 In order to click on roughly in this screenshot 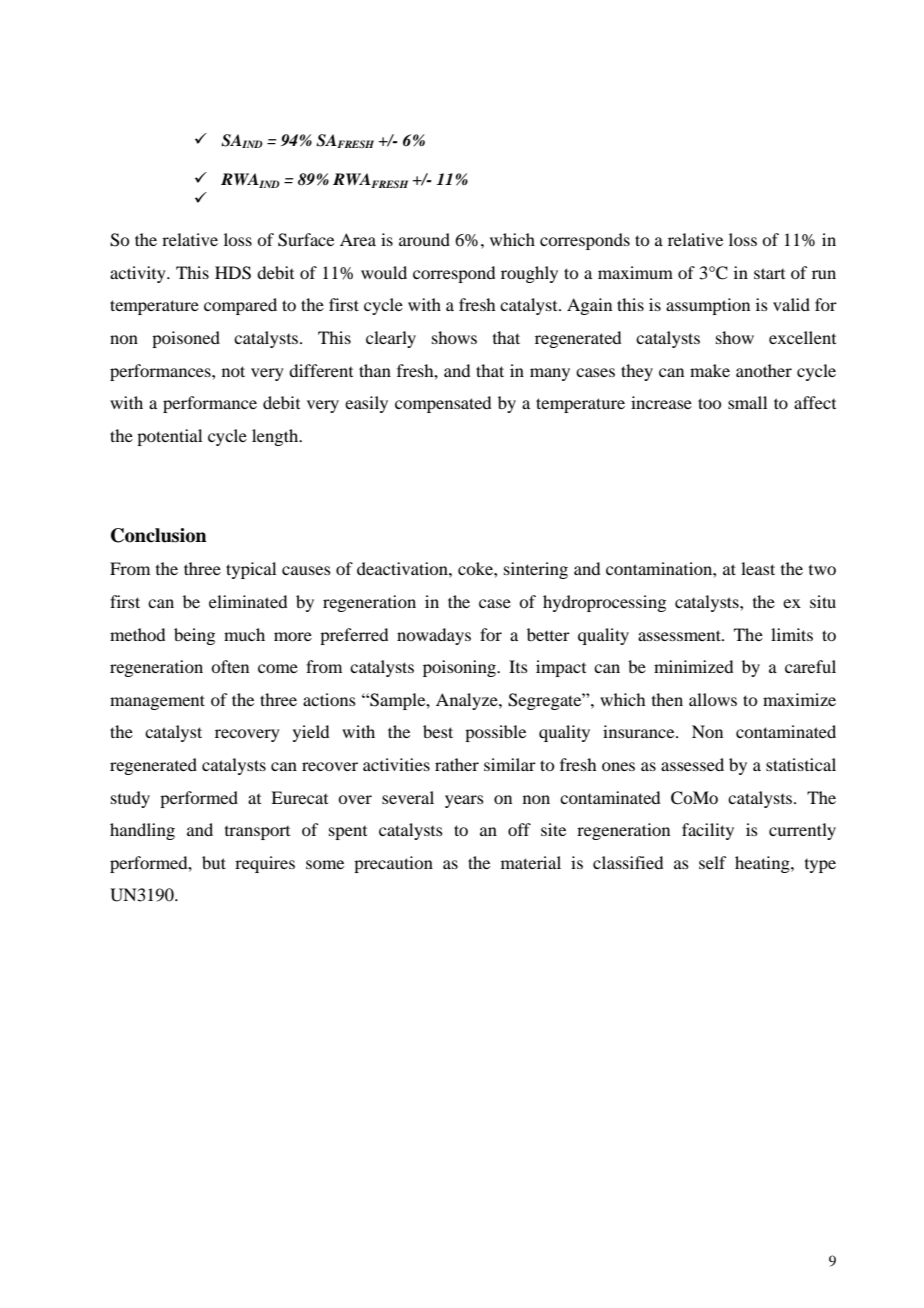, I will do `click(529, 274)`.
